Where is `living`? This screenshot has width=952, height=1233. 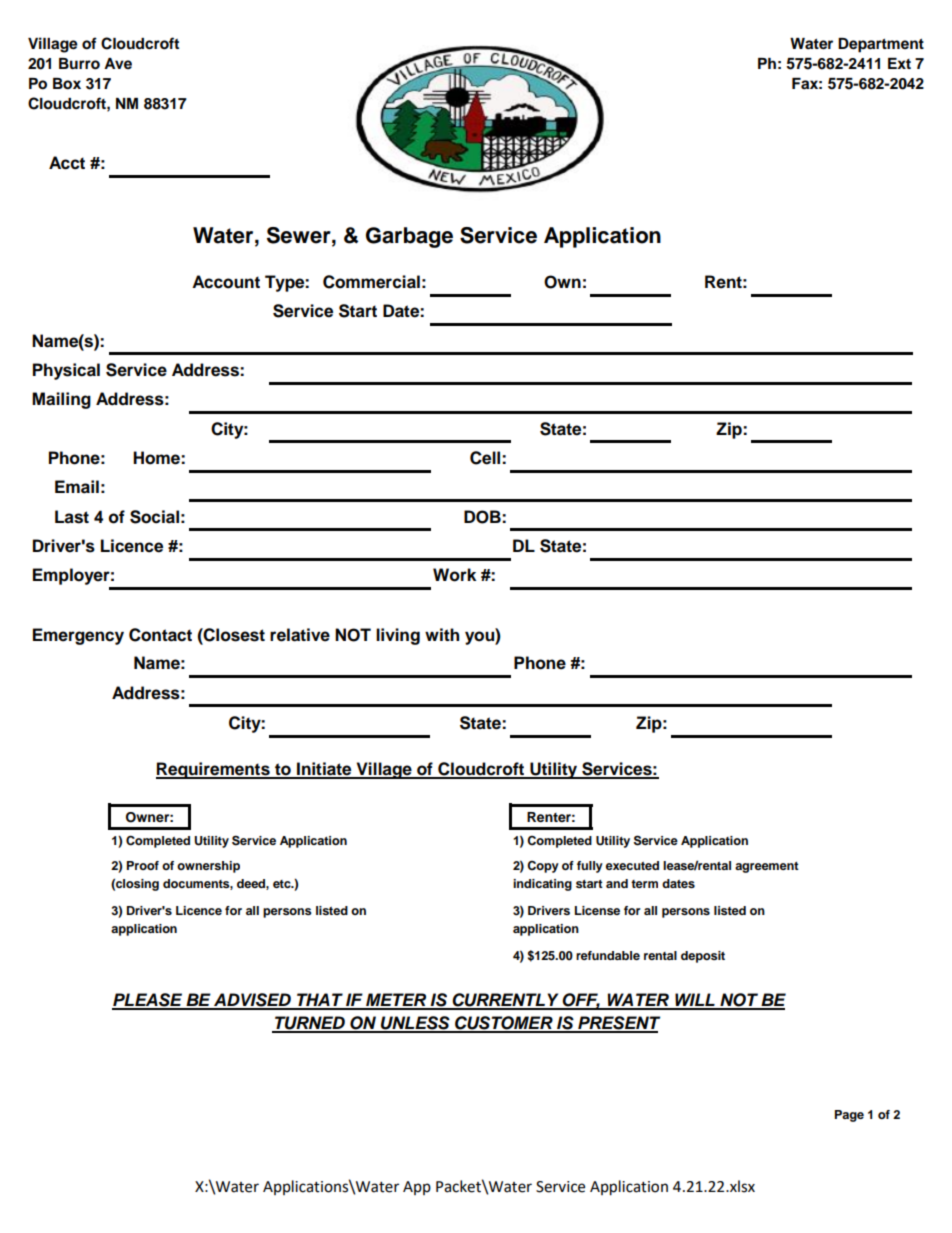 living is located at coordinates (398, 636).
